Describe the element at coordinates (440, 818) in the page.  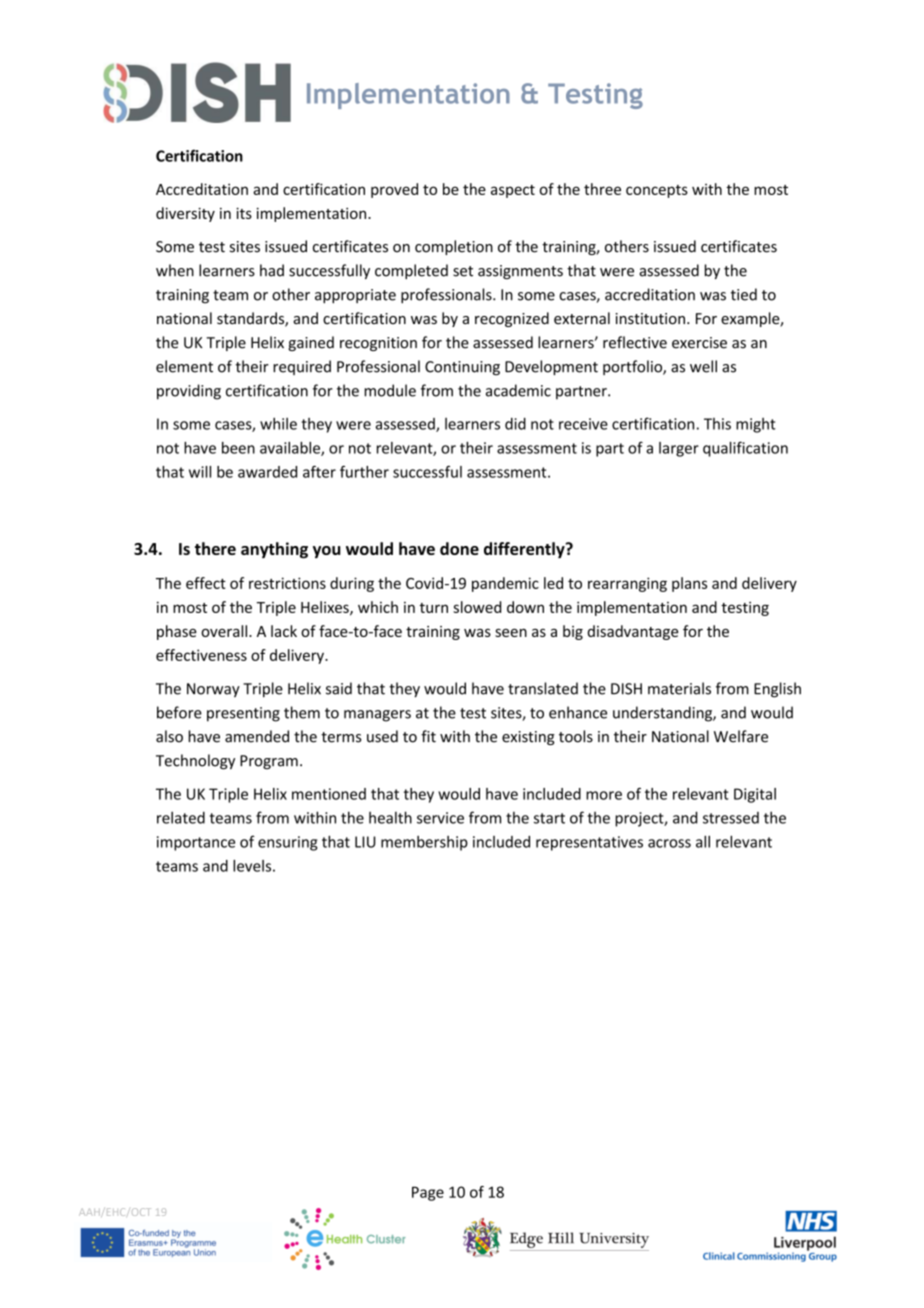
I see `service` at that location.
